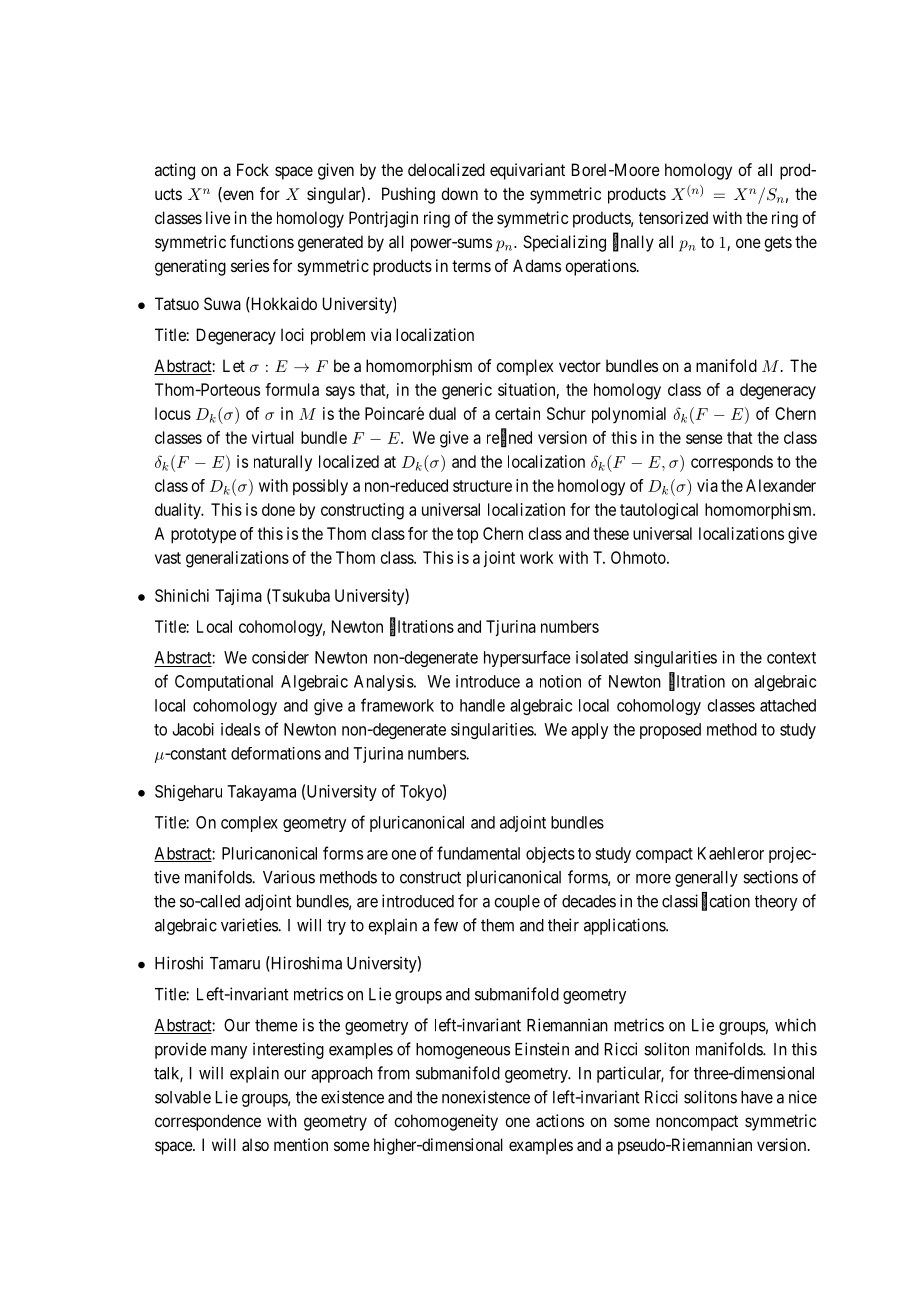  Describe the element at coordinates (527, 659) in the screenshot. I see `hypersurface` at that location.
